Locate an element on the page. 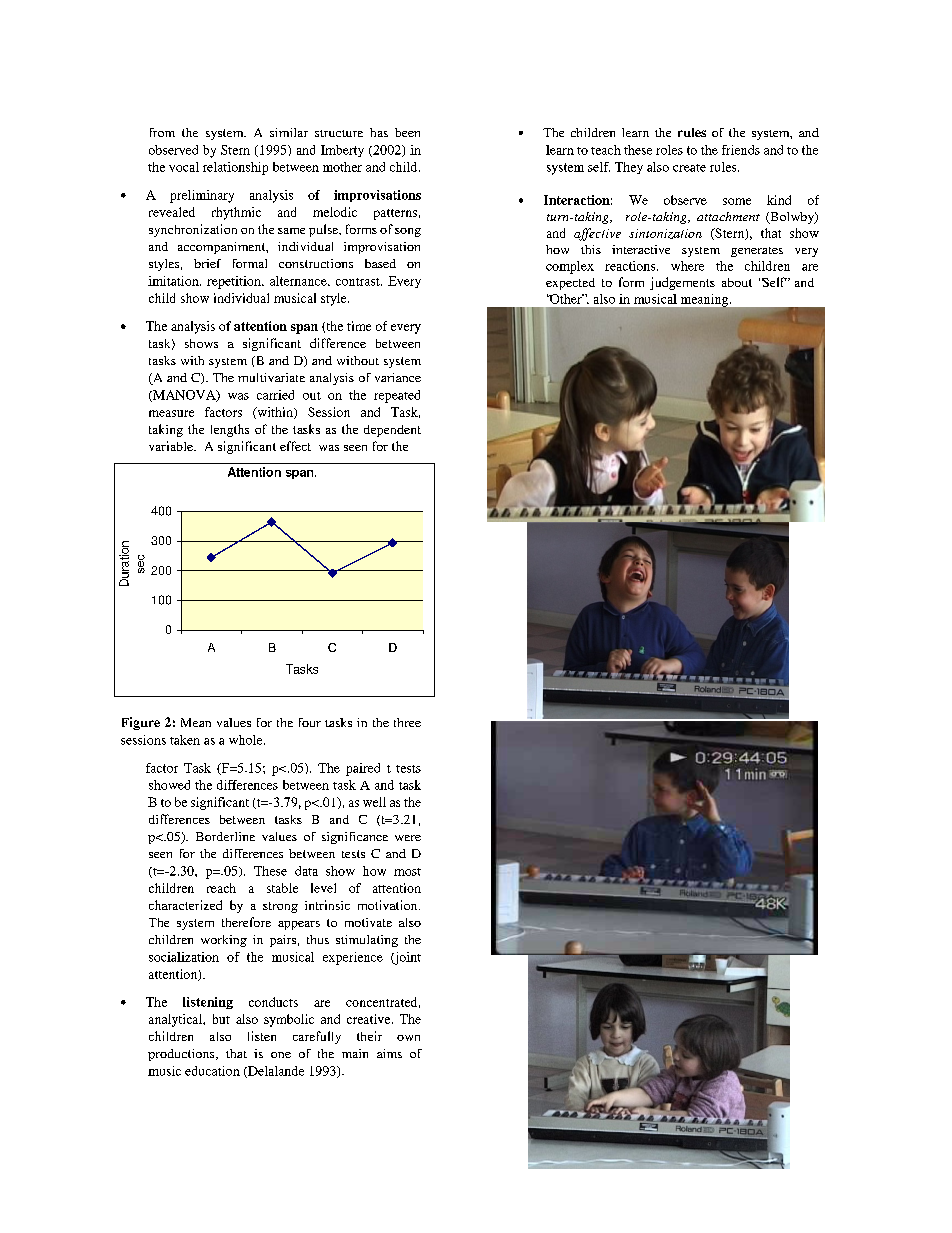 The width and height of the page is (952, 1233). own is located at coordinates (408, 1038).
